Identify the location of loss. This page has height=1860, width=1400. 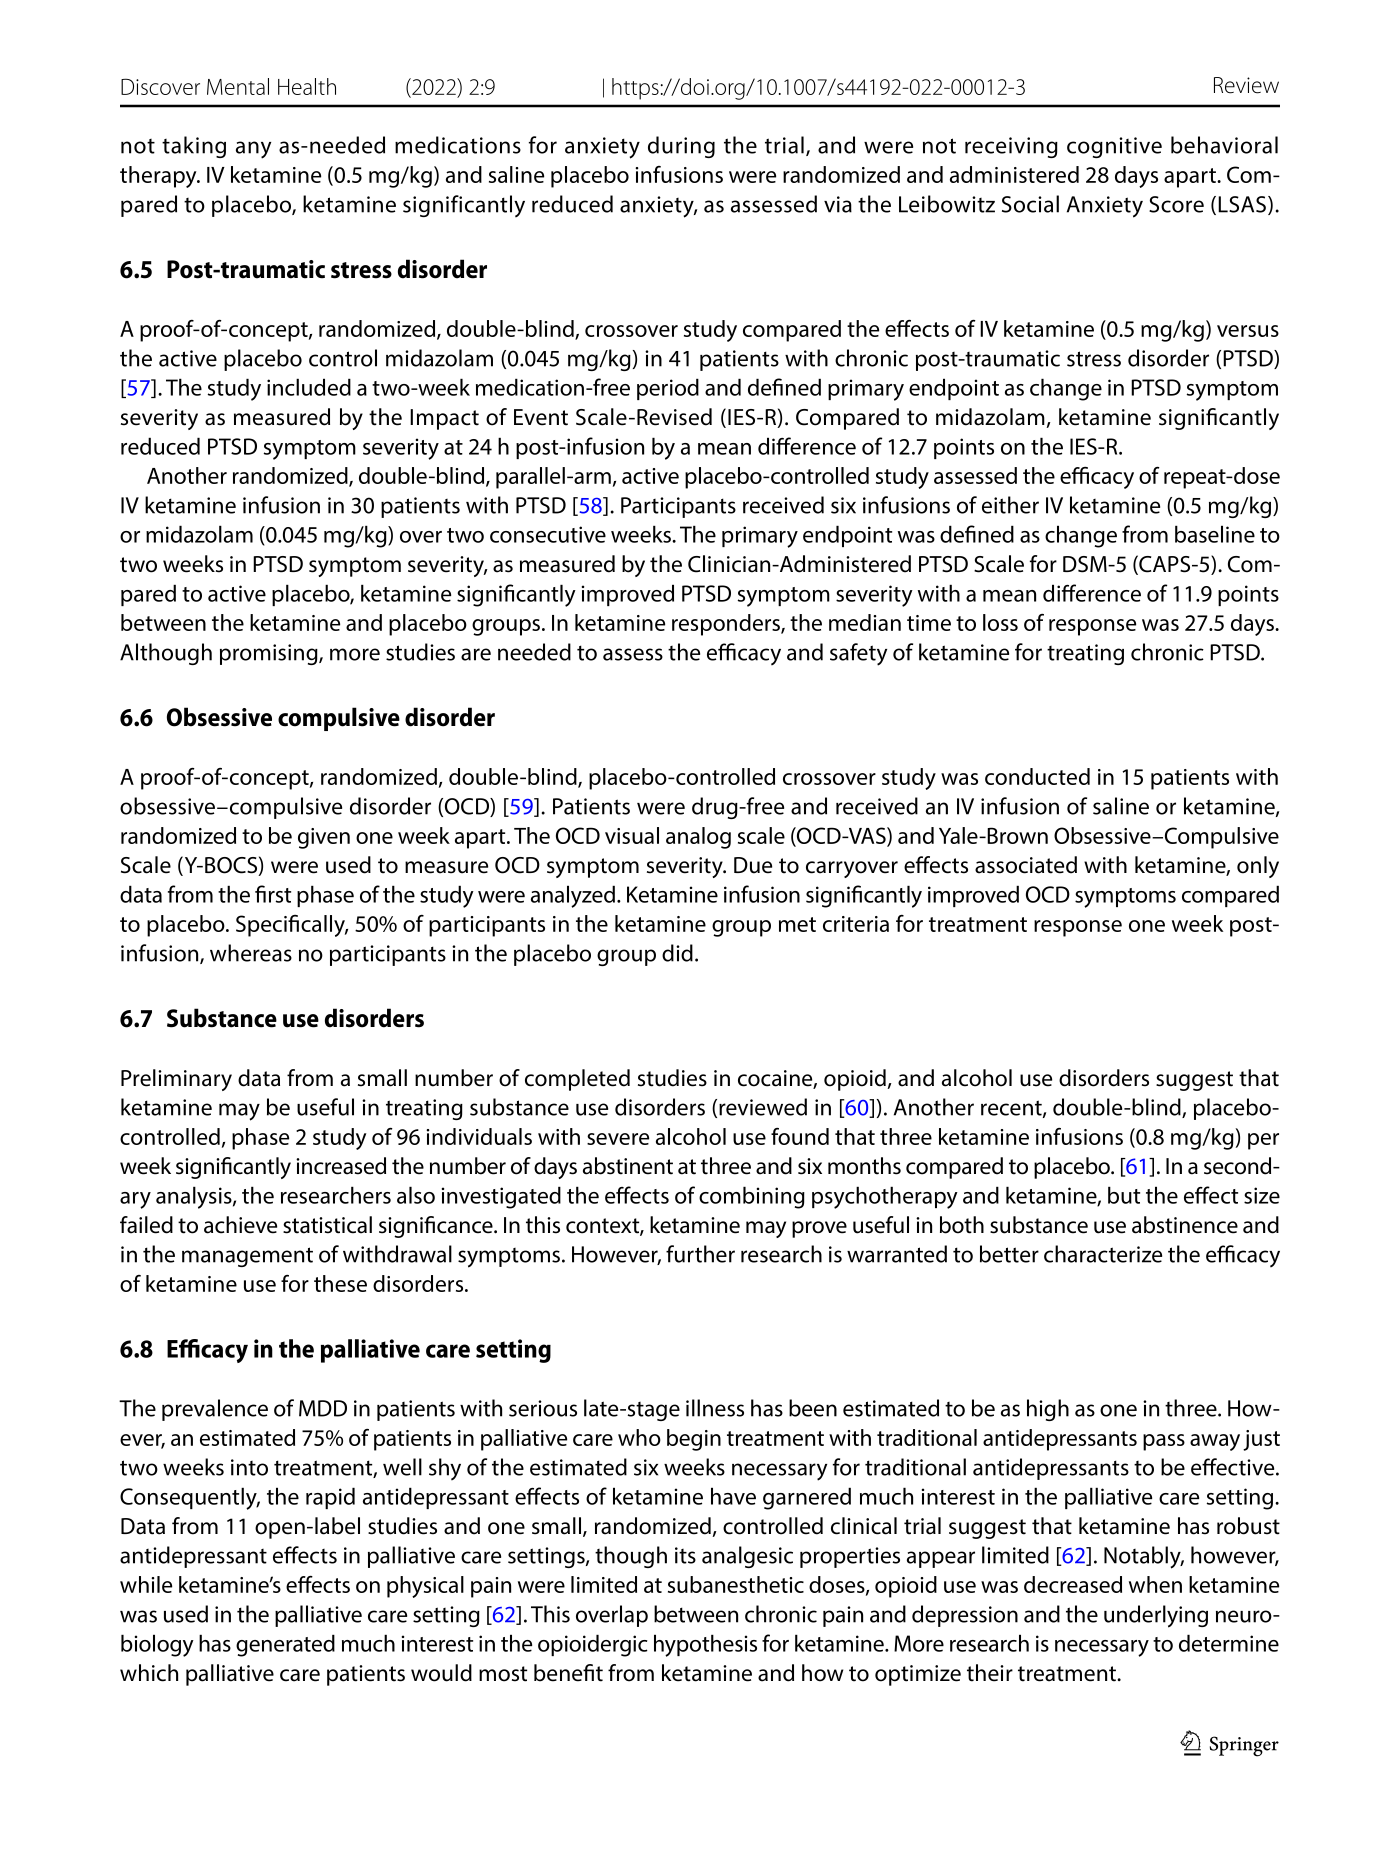
(1000, 622).
